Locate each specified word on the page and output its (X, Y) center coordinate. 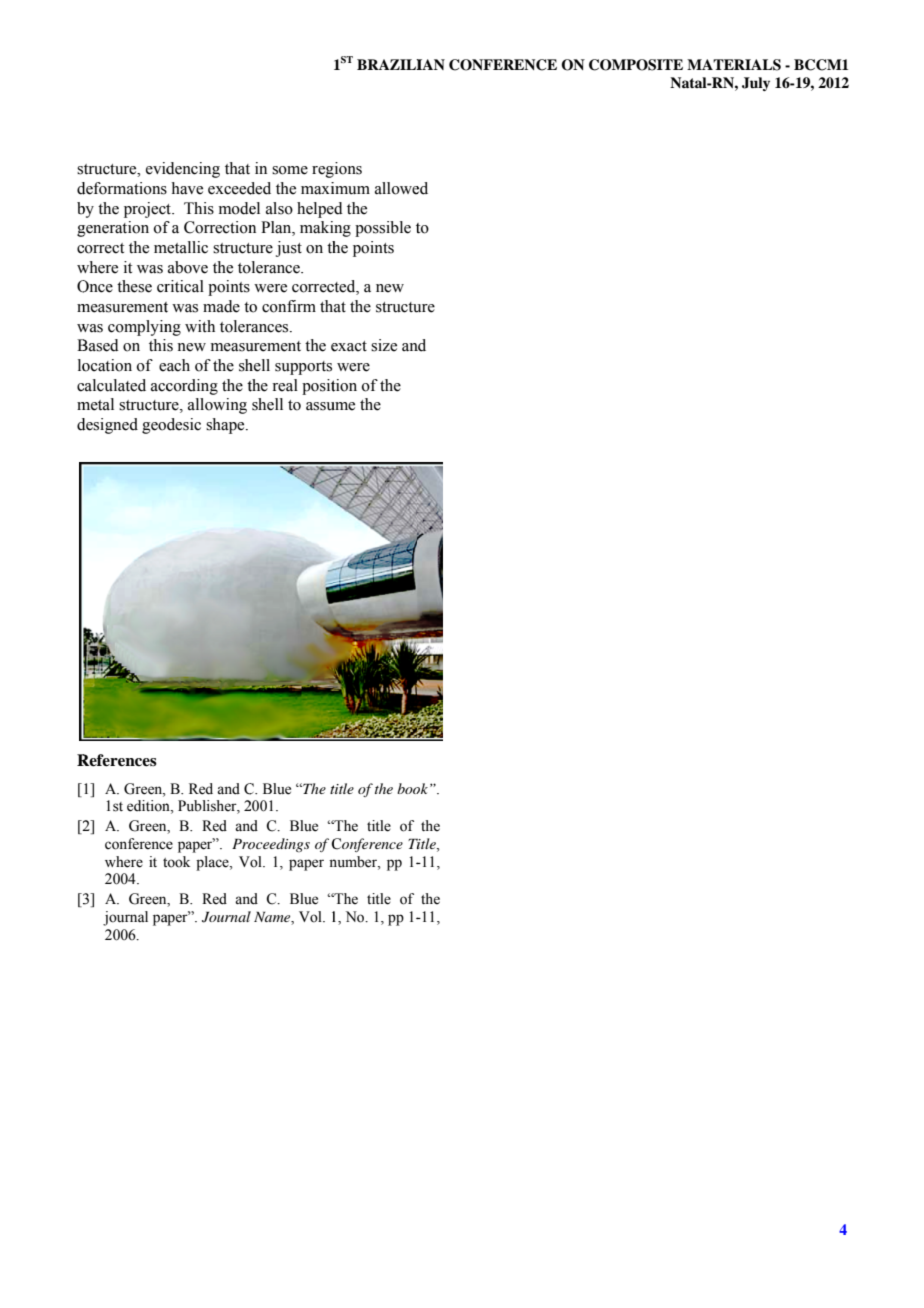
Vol (311, 917)
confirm (289, 306)
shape (226, 426)
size (384, 345)
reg (323, 172)
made (221, 306)
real (285, 385)
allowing (217, 406)
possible (383, 229)
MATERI (719, 64)
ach (178, 365)
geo (154, 428)
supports (303, 368)
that (237, 168)
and (228, 789)
